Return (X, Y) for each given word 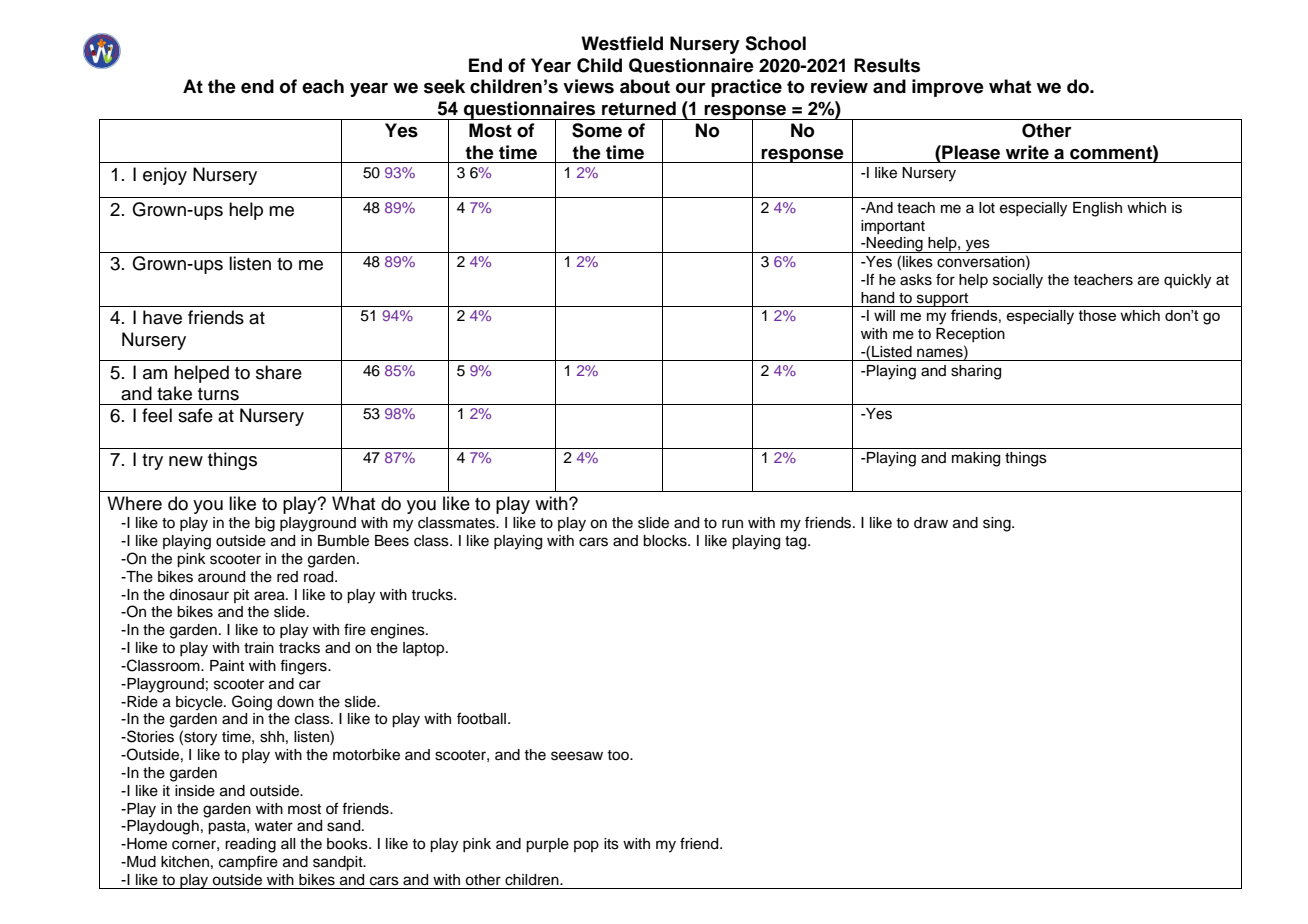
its (611, 844)
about (645, 86)
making (976, 459)
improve (948, 88)
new (186, 461)
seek (444, 86)
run (732, 524)
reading (250, 845)
